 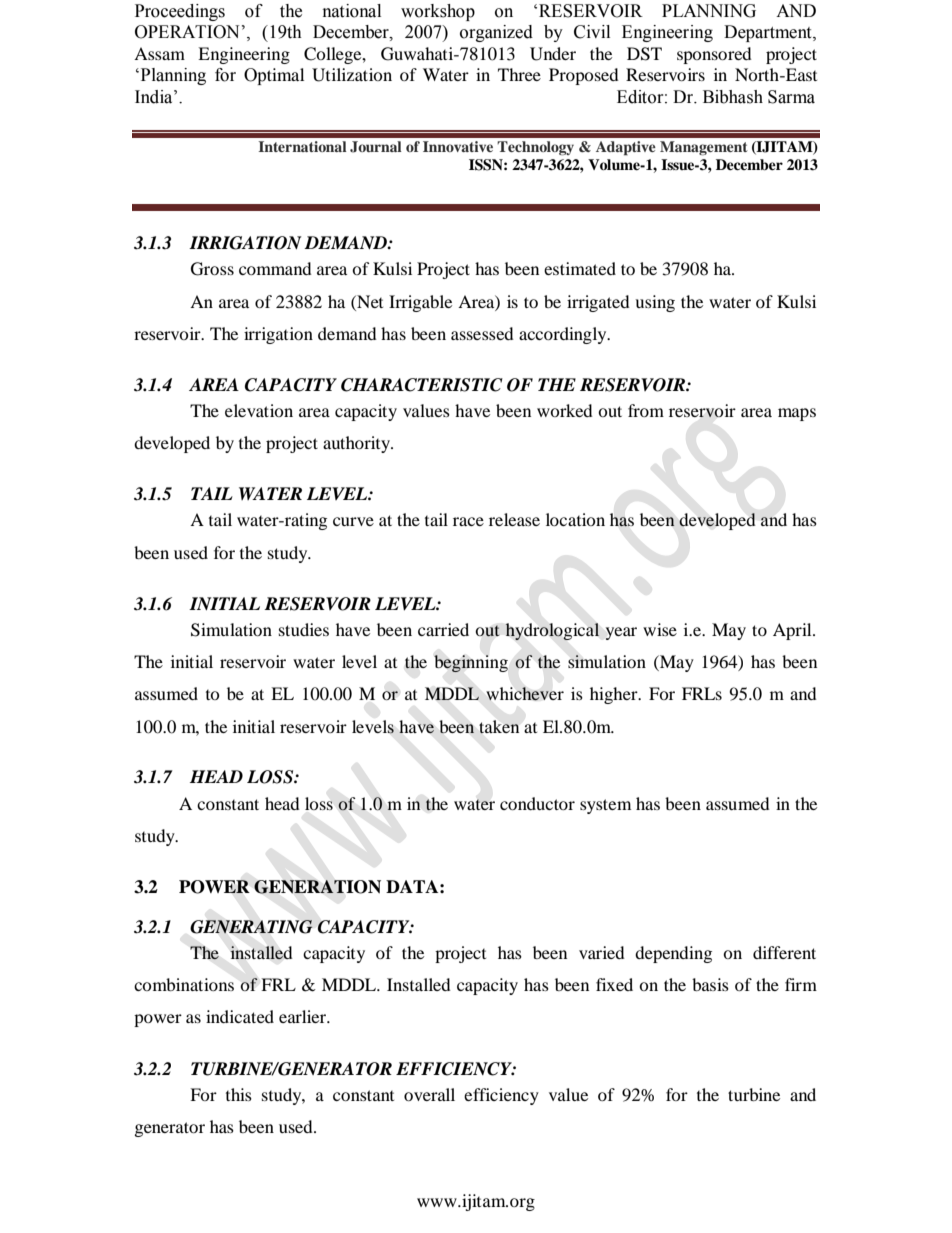 I want to click on studies, so click(x=304, y=629).
